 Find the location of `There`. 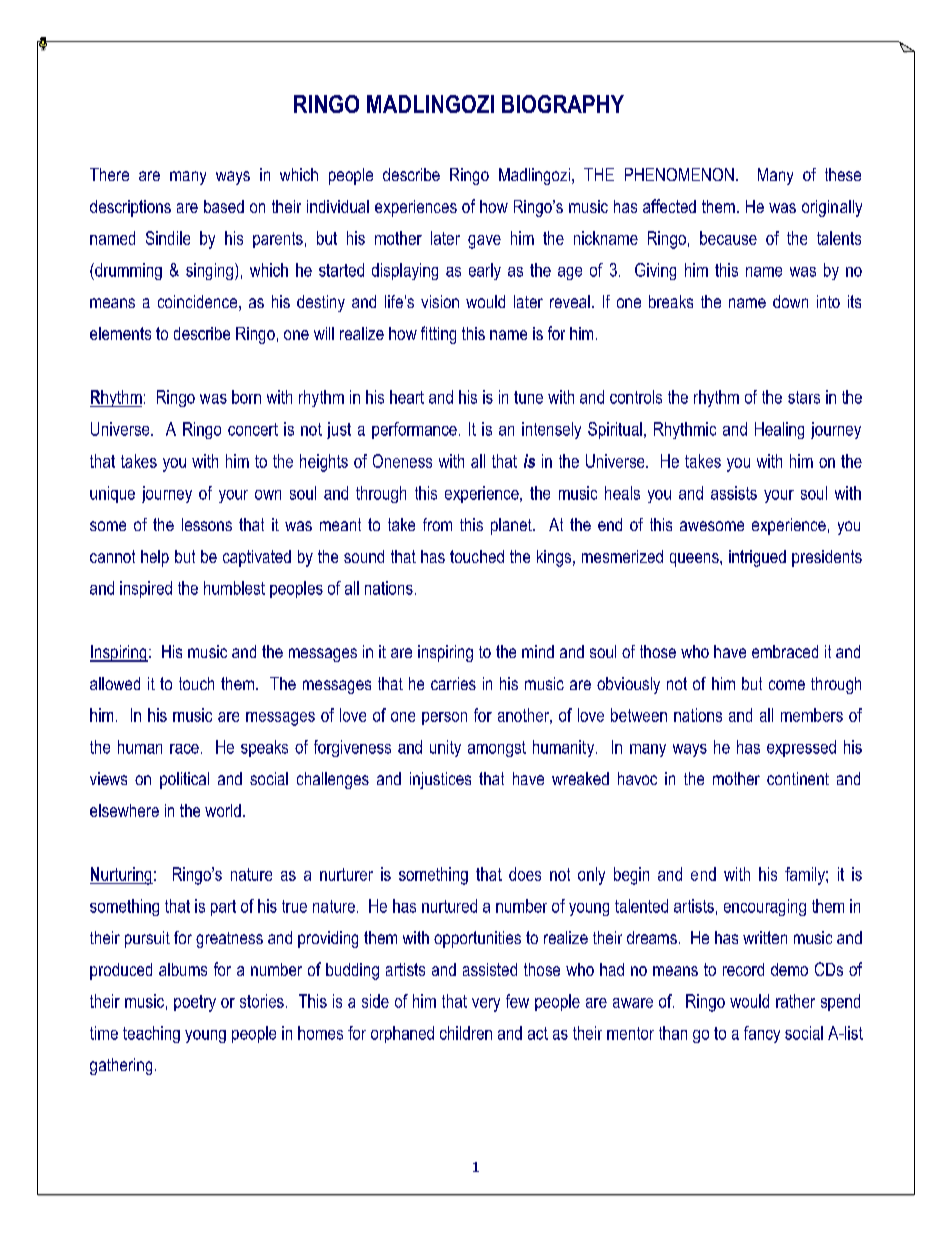

There is located at coordinates (109, 174).
